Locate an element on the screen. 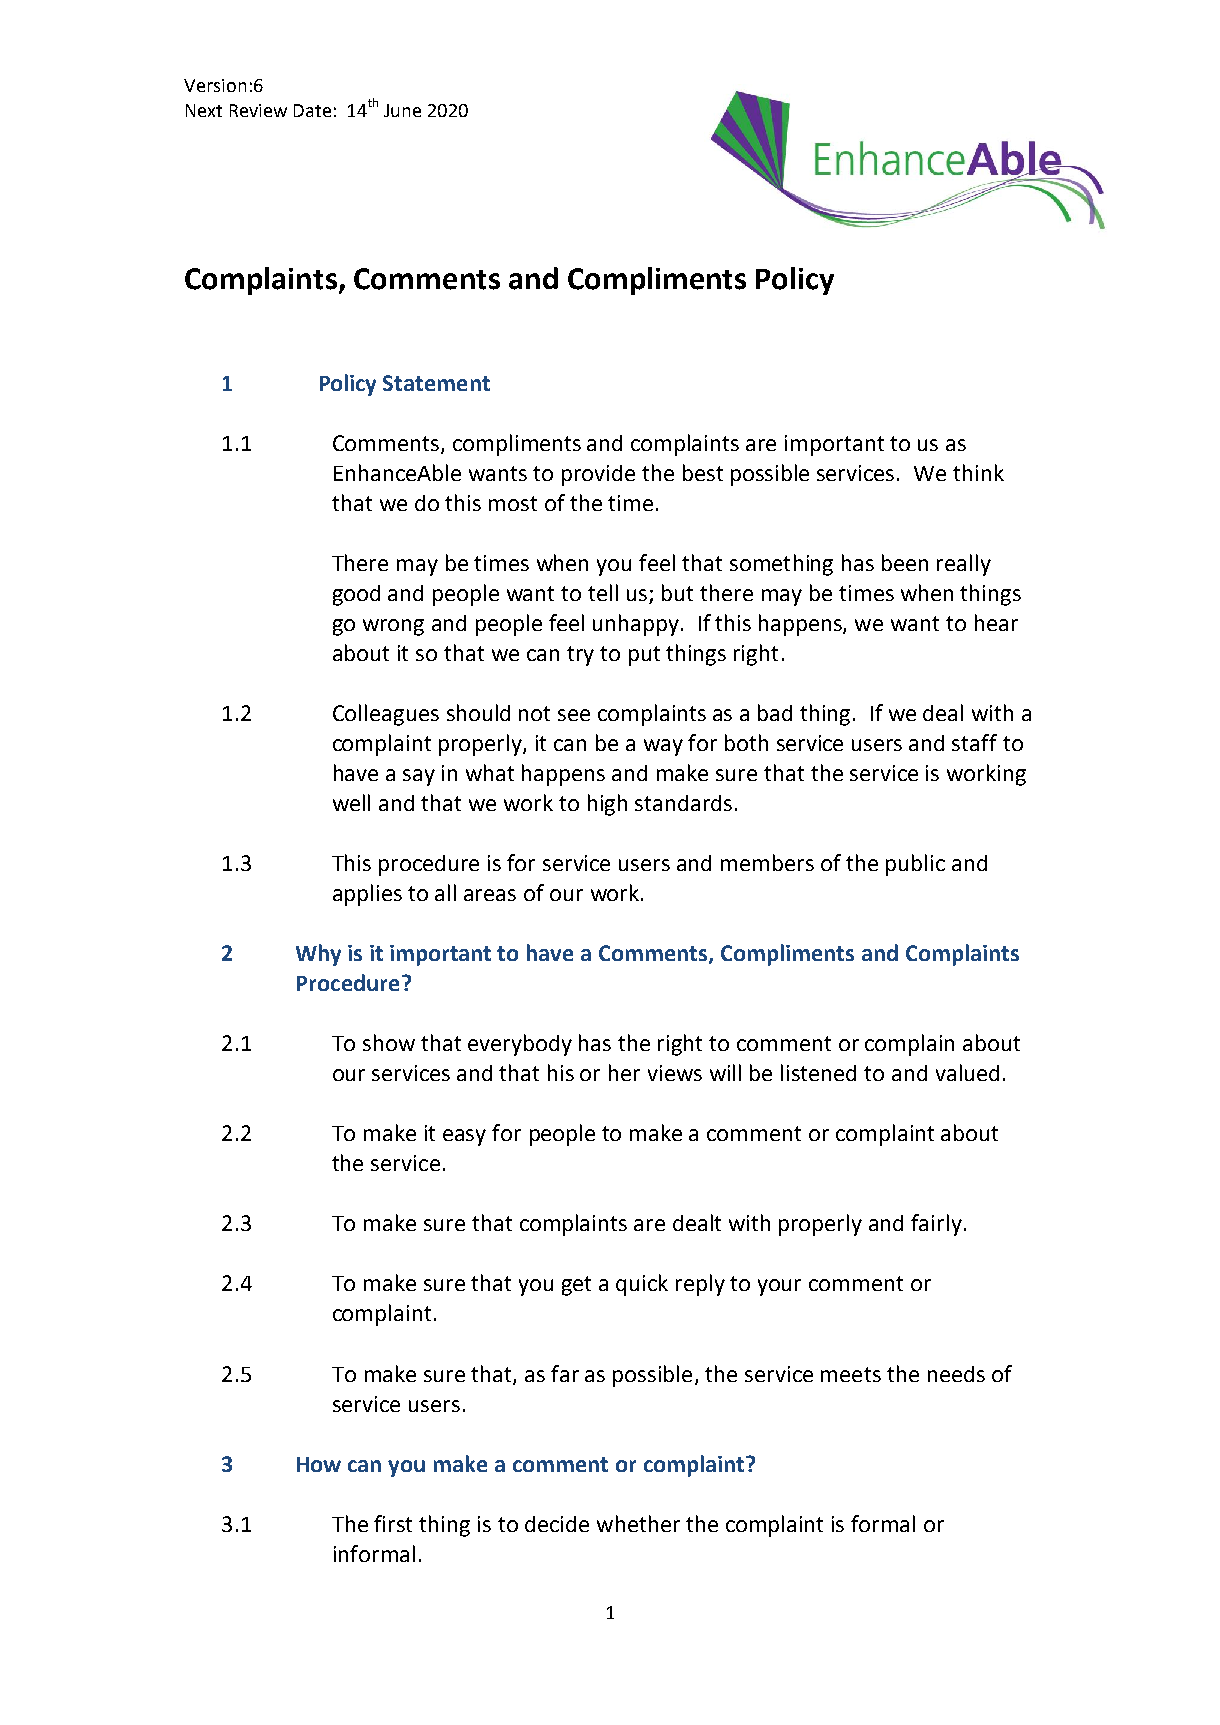 The width and height of the screenshot is (1220, 1725). first is located at coordinates (393, 1523).
